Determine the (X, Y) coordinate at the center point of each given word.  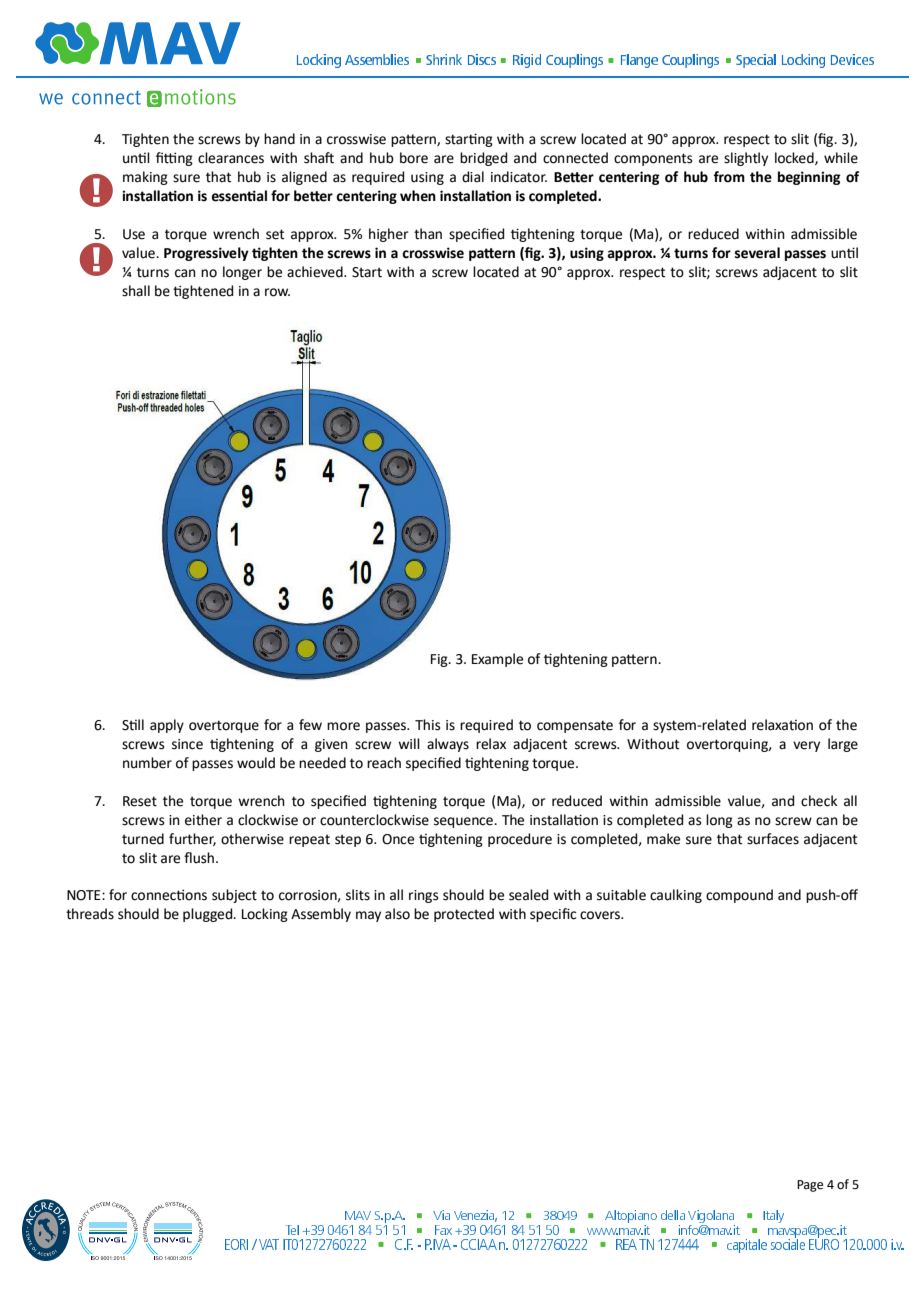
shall (136, 291)
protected (464, 915)
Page (810, 1186)
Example (497, 660)
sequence (465, 822)
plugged (209, 915)
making (145, 178)
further (192, 839)
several (757, 253)
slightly (746, 159)
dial (473, 177)
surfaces (773, 839)
